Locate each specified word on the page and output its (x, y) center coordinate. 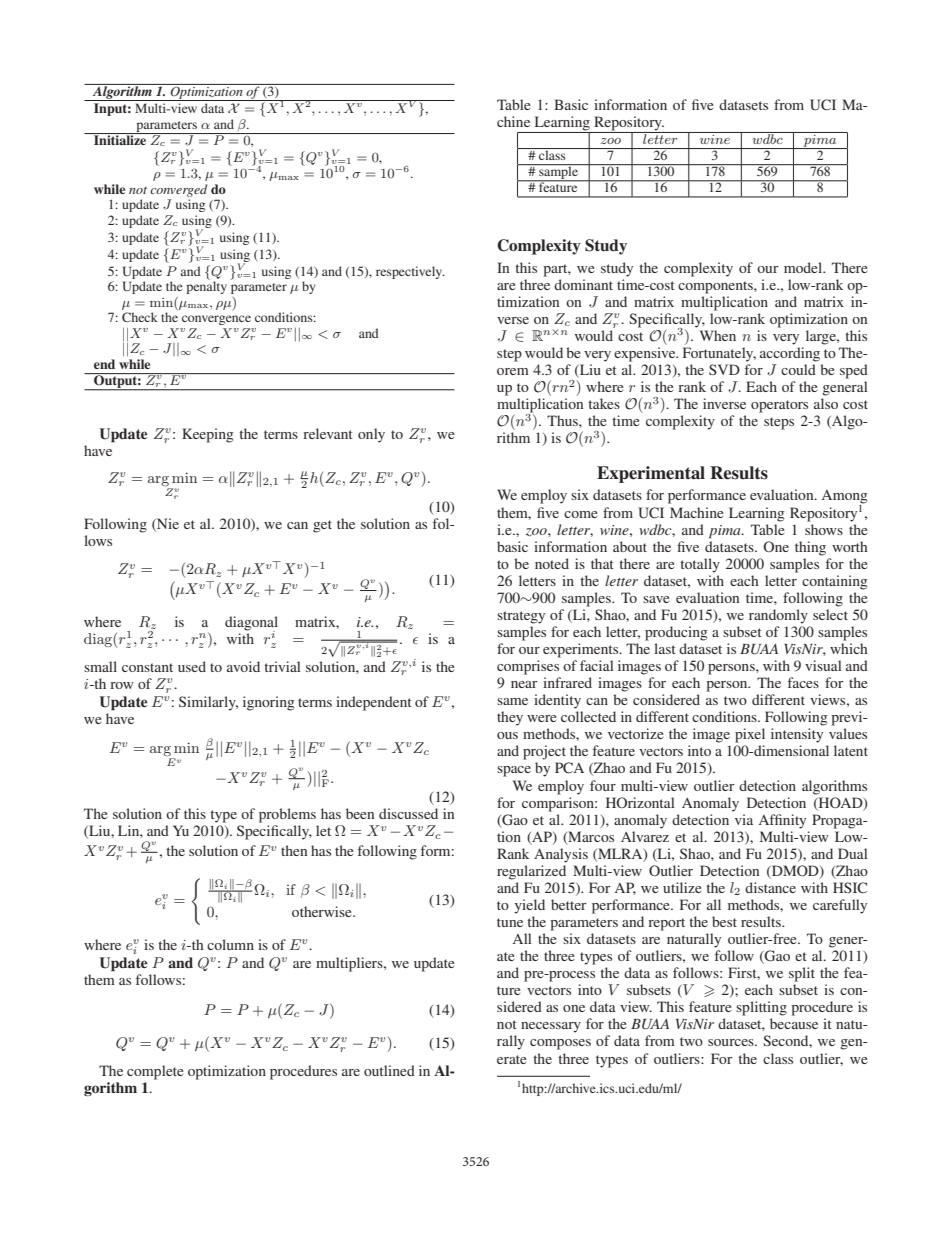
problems (287, 815)
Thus (563, 420)
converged (179, 190)
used (192, 666)
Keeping (208, 435)
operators (779, 406)
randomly (778, 616)
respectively (410, 272)
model (804, 267)
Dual (853, 853)
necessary (551, 1027)
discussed (408, 813)
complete (155, 1072)
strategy (521, 617)
